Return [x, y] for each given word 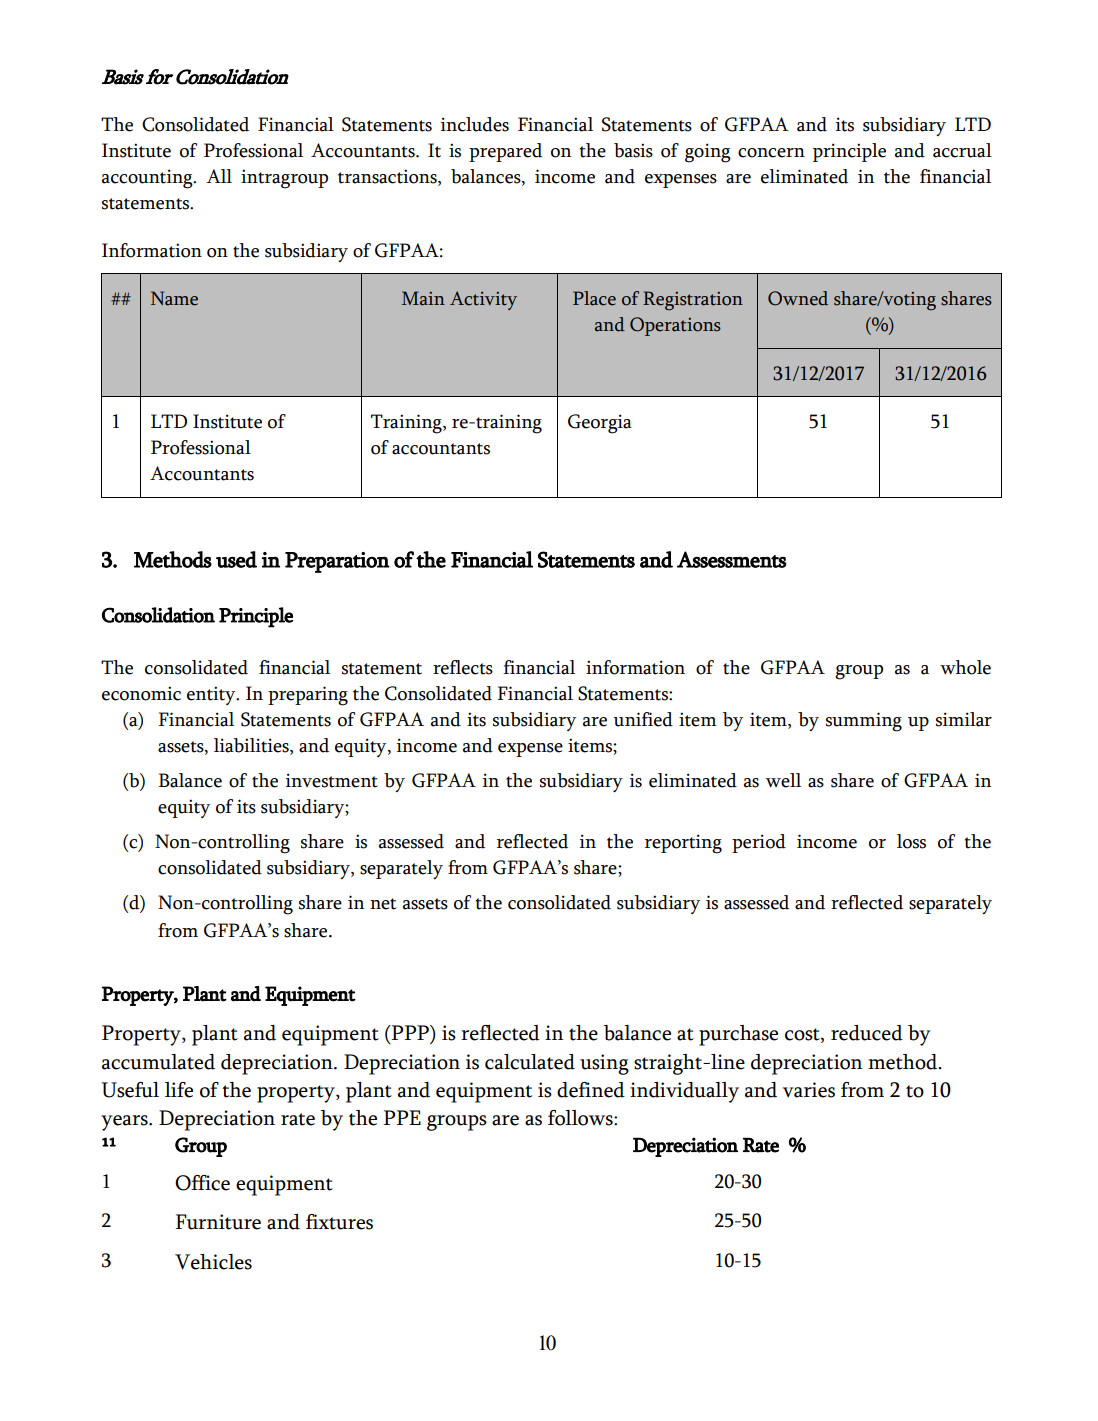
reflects [463, 667]
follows [581, 1118]
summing [864, 722]
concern [771, 153]
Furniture [218, 1222]
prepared [505, 152]
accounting [148, 179]
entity [212, 695]
